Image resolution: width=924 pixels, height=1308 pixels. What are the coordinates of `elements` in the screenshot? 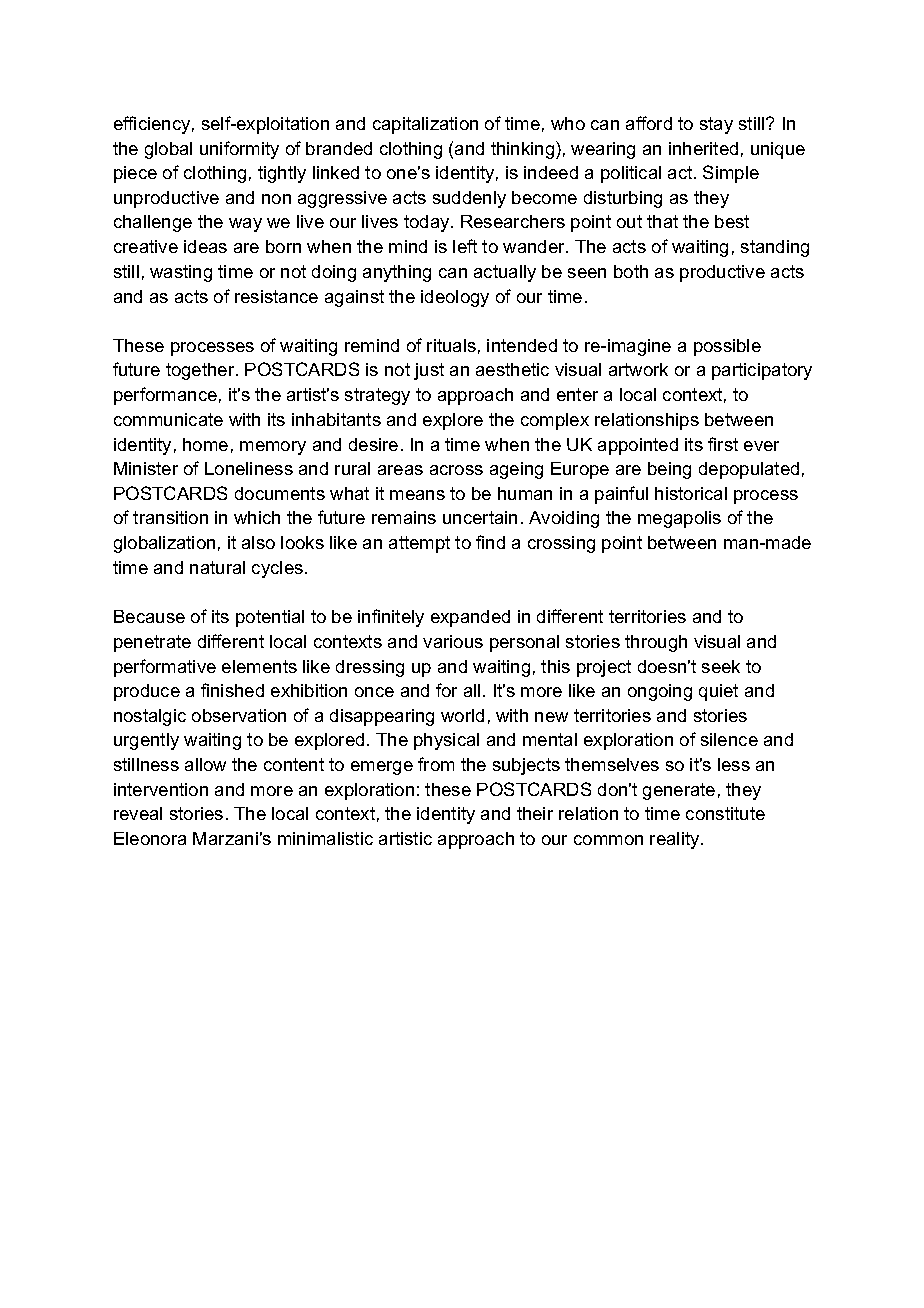 It's located at (259, 666).
